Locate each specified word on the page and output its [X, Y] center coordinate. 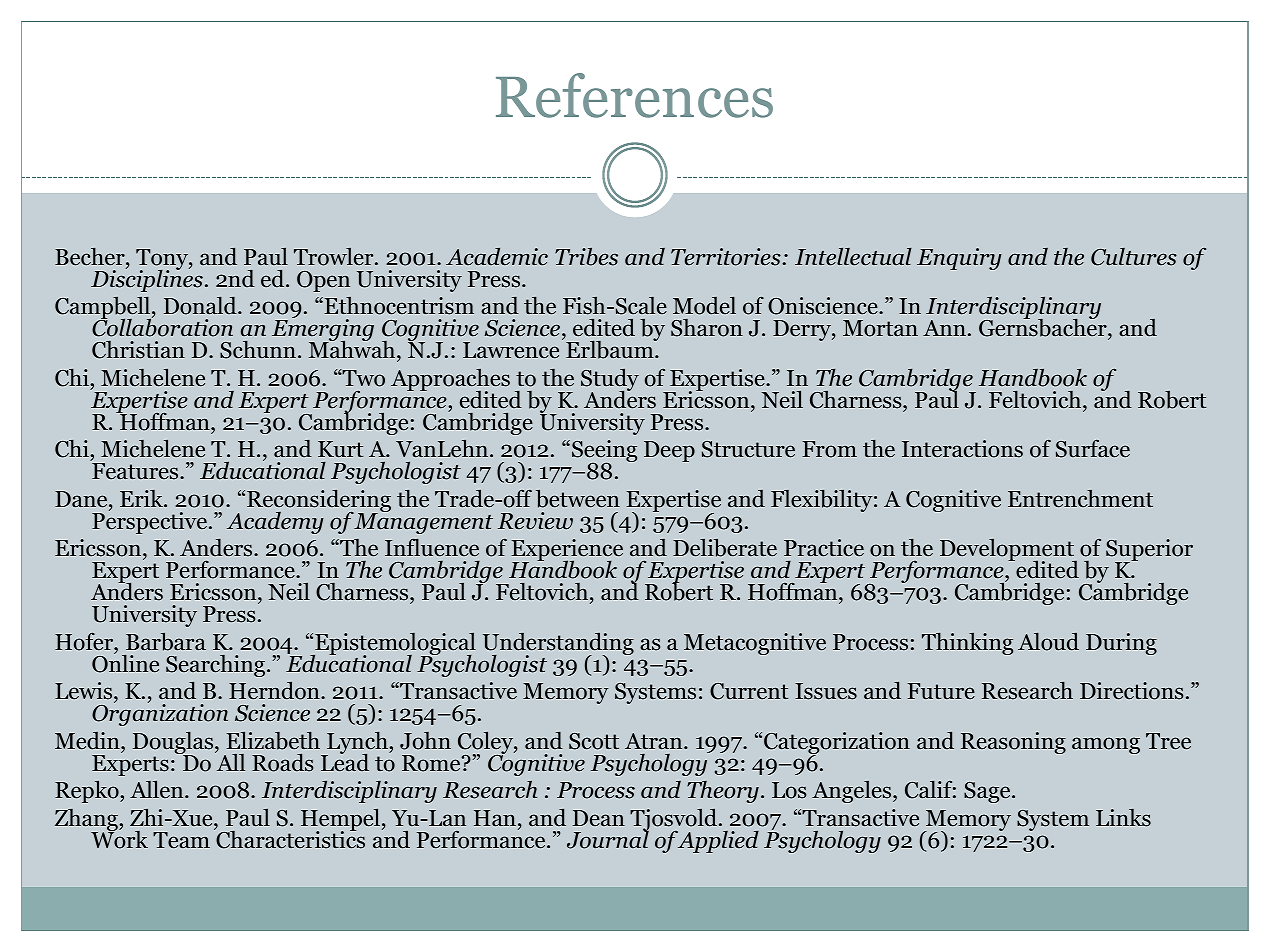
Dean [599, 818]
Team [181, 840]
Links [1123, 818]
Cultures [1134, 257]
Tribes [586, 256]
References [634, 95]
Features [136, 471]
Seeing [604, 452]
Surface [1093, 449]
